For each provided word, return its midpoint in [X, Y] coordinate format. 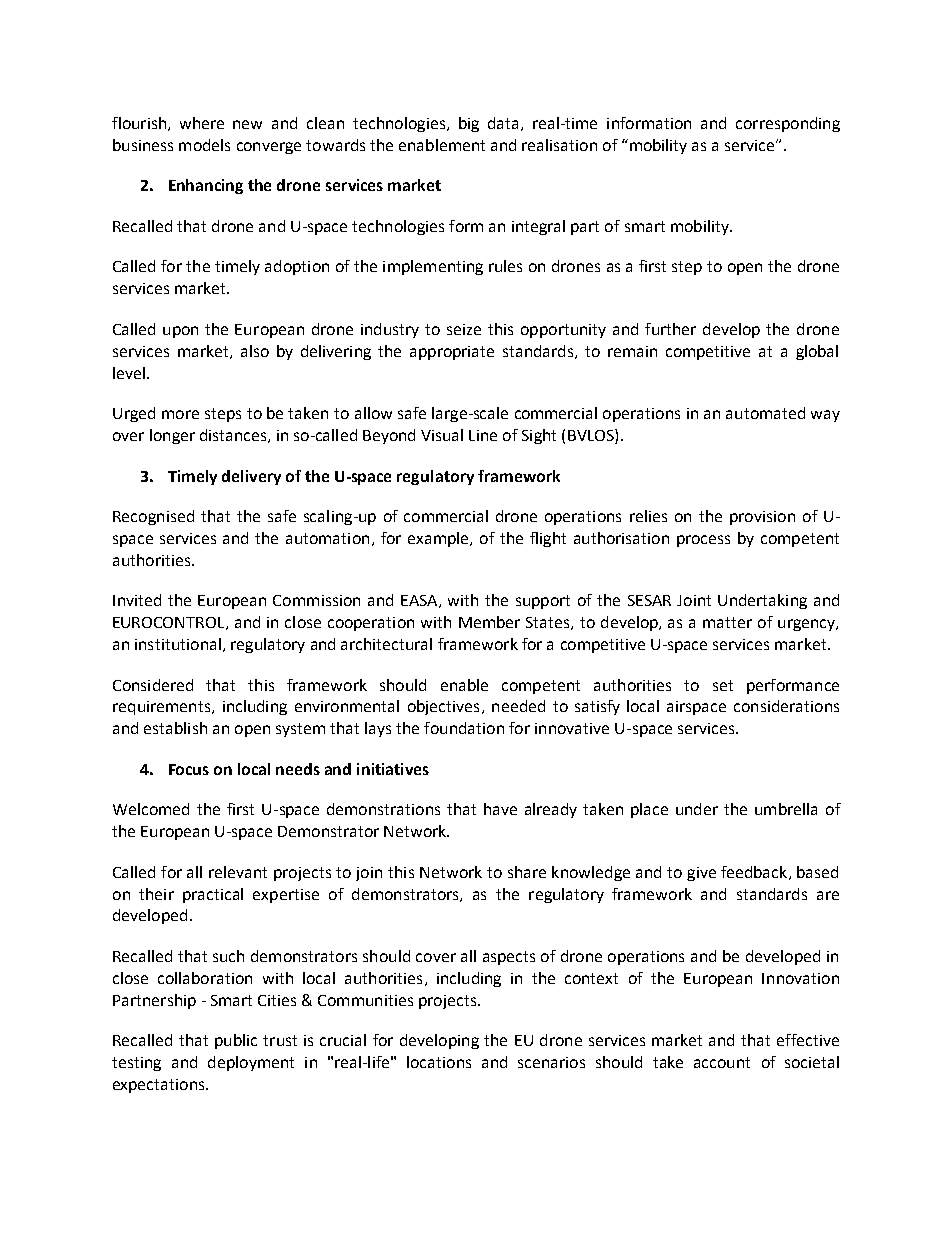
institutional [178, 644]
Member [489, 622]
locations [439, 1062]
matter [727, 622]
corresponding [788, 124]
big [469, 124]
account [722, 1062]
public [236, 1041]
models [204, 145]
